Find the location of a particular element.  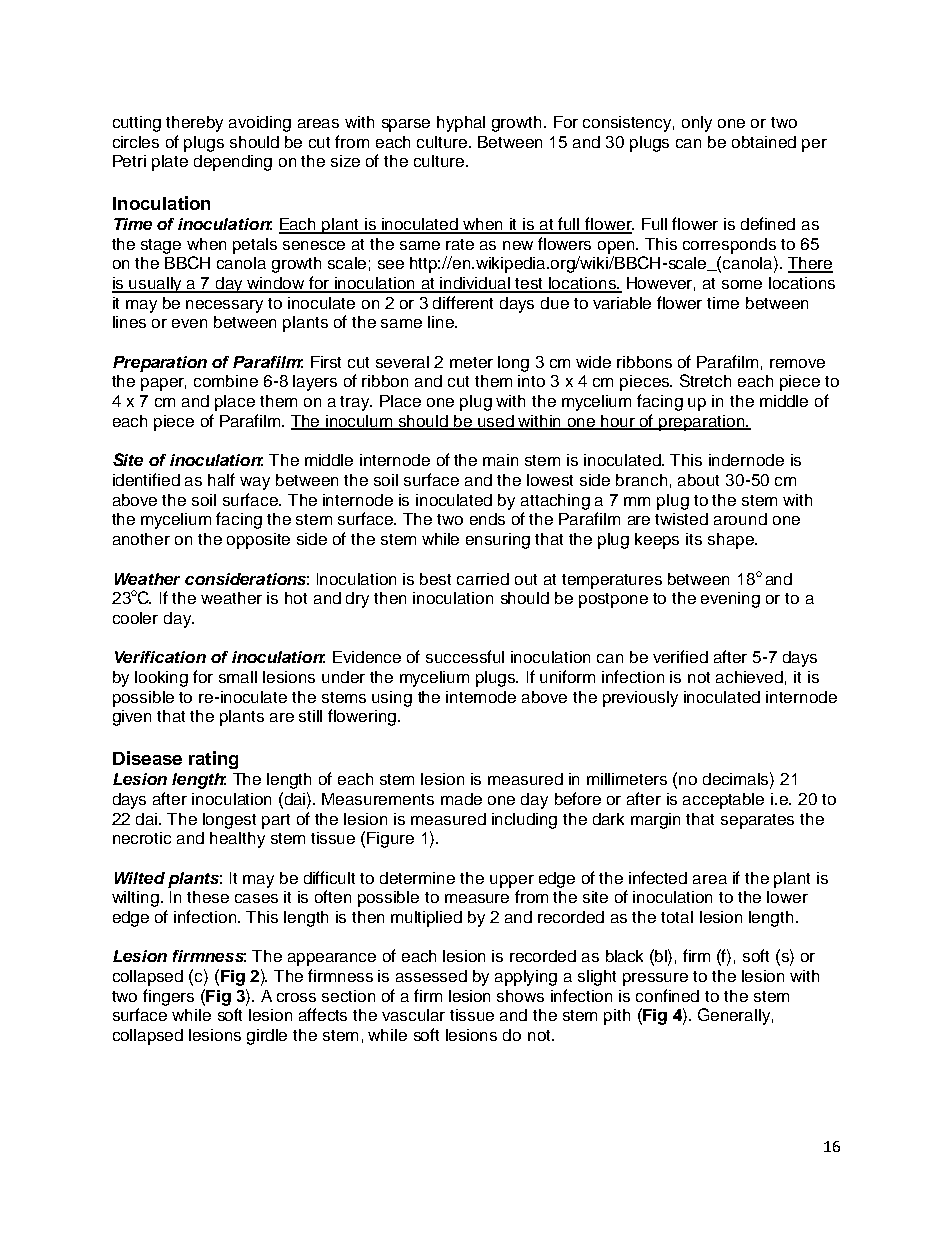

hyphal is located at coordinates (461, 124).
